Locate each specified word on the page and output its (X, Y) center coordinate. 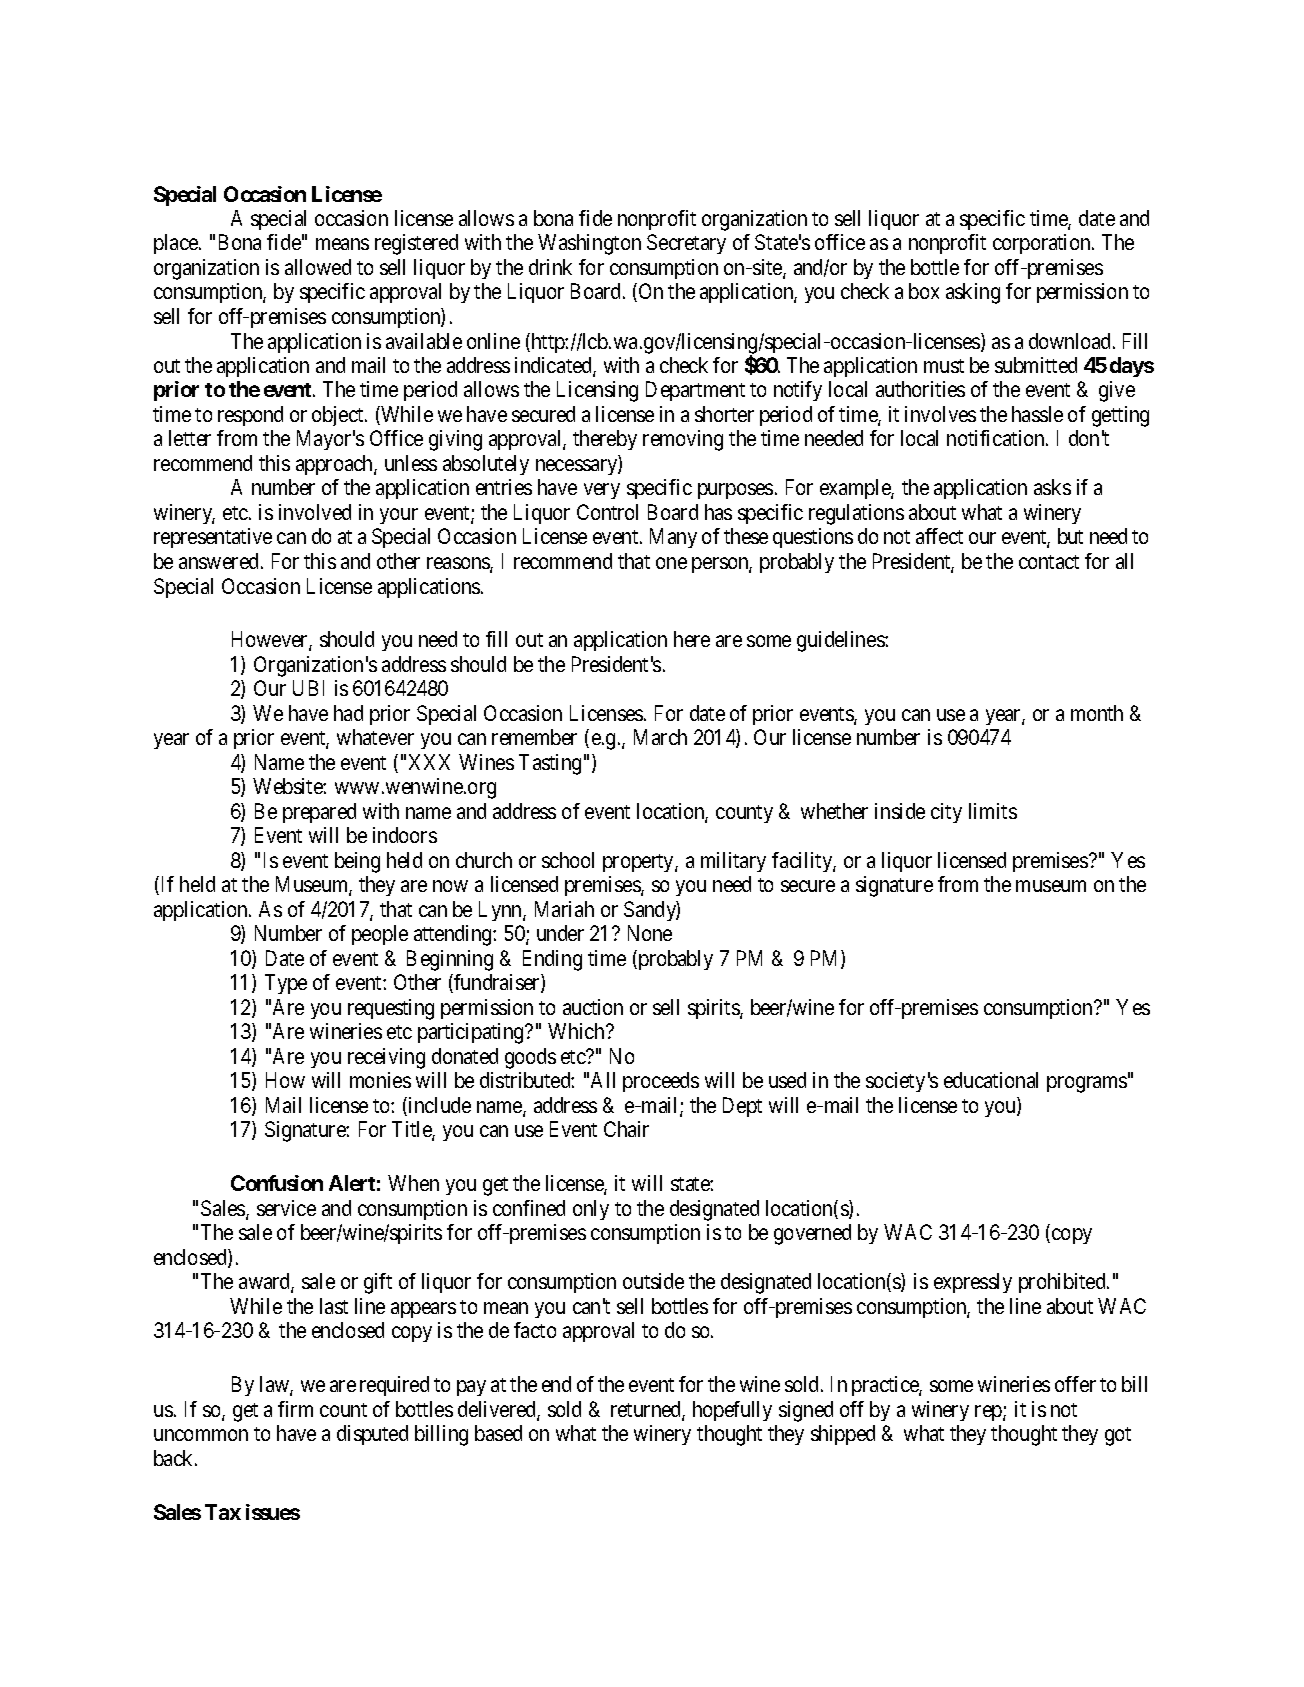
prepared (319, 813)
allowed (318, 267)
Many (673, 538)
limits (993, 811)
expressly (973, 1283)
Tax (223, 1512)
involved (315, 512)
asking (973, 293)
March (660, 737)
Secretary (686, 244)
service (286, 1208)
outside (653, 1281)
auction (593, 1007)
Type (286, 984)
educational (991, 1080)
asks (1052, 487)
